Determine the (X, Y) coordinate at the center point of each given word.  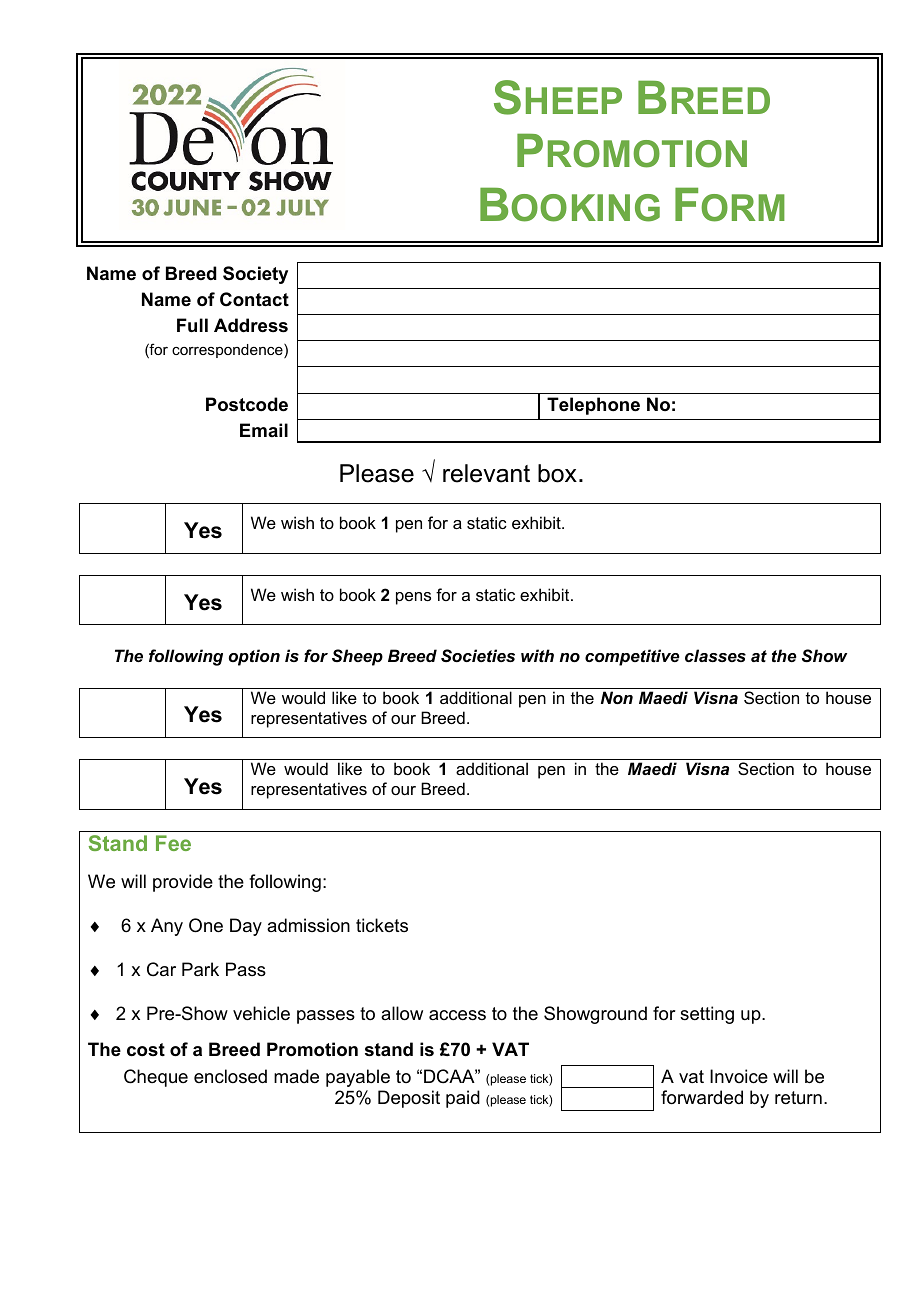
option (254, 657)
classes (715, 655)
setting (707, 1015)
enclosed (230, 1076)
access (457, 1015)
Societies (478, 655)
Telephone (593, 406)
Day (246, 927)
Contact (254, 299)
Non (617, 697)
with (537, 655)
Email (264, 430)
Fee (173, 843)
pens (413, 598)
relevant (486, 473)
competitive (632, 657)
